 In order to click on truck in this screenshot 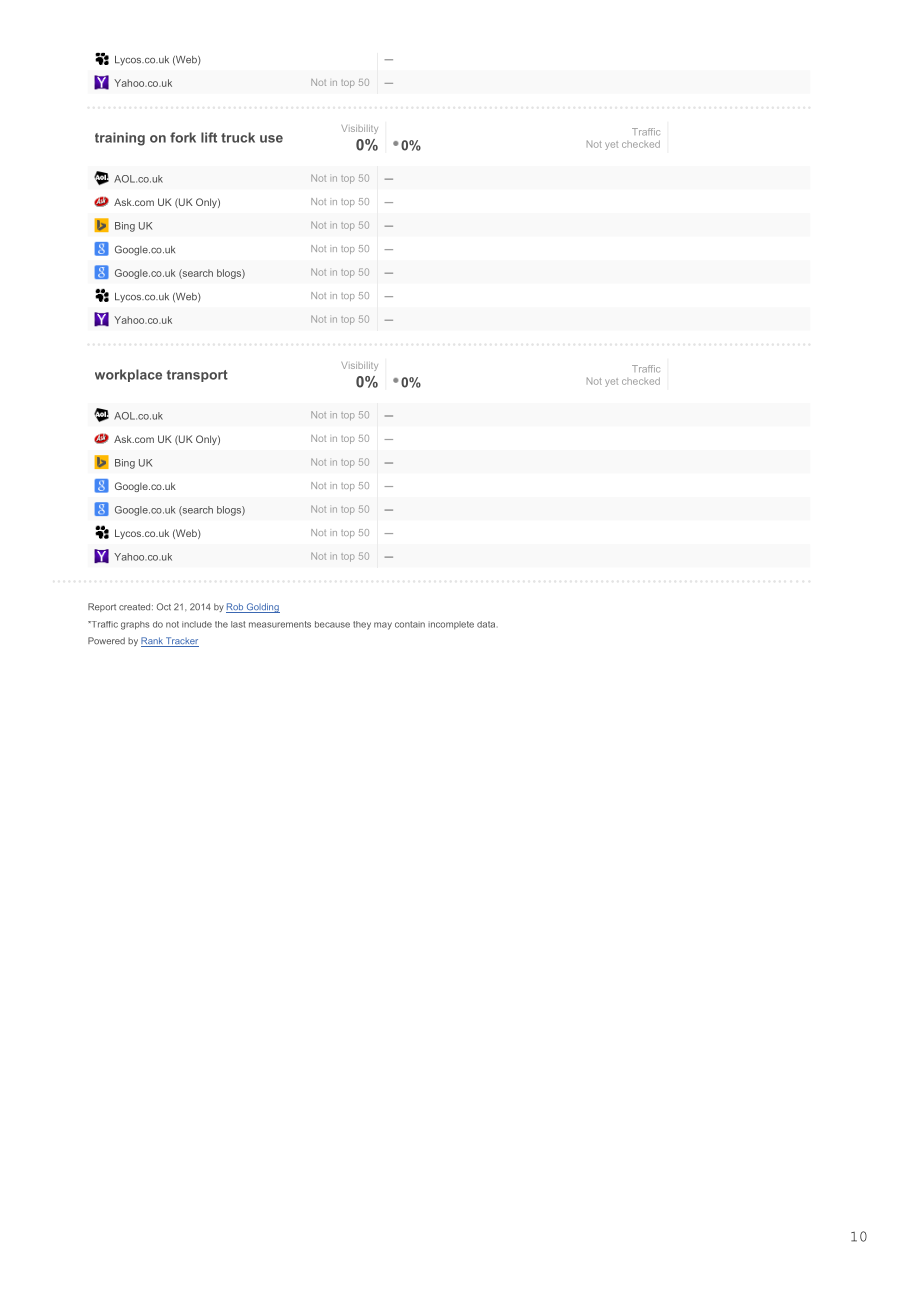, I will do `click(238, 137)`.
